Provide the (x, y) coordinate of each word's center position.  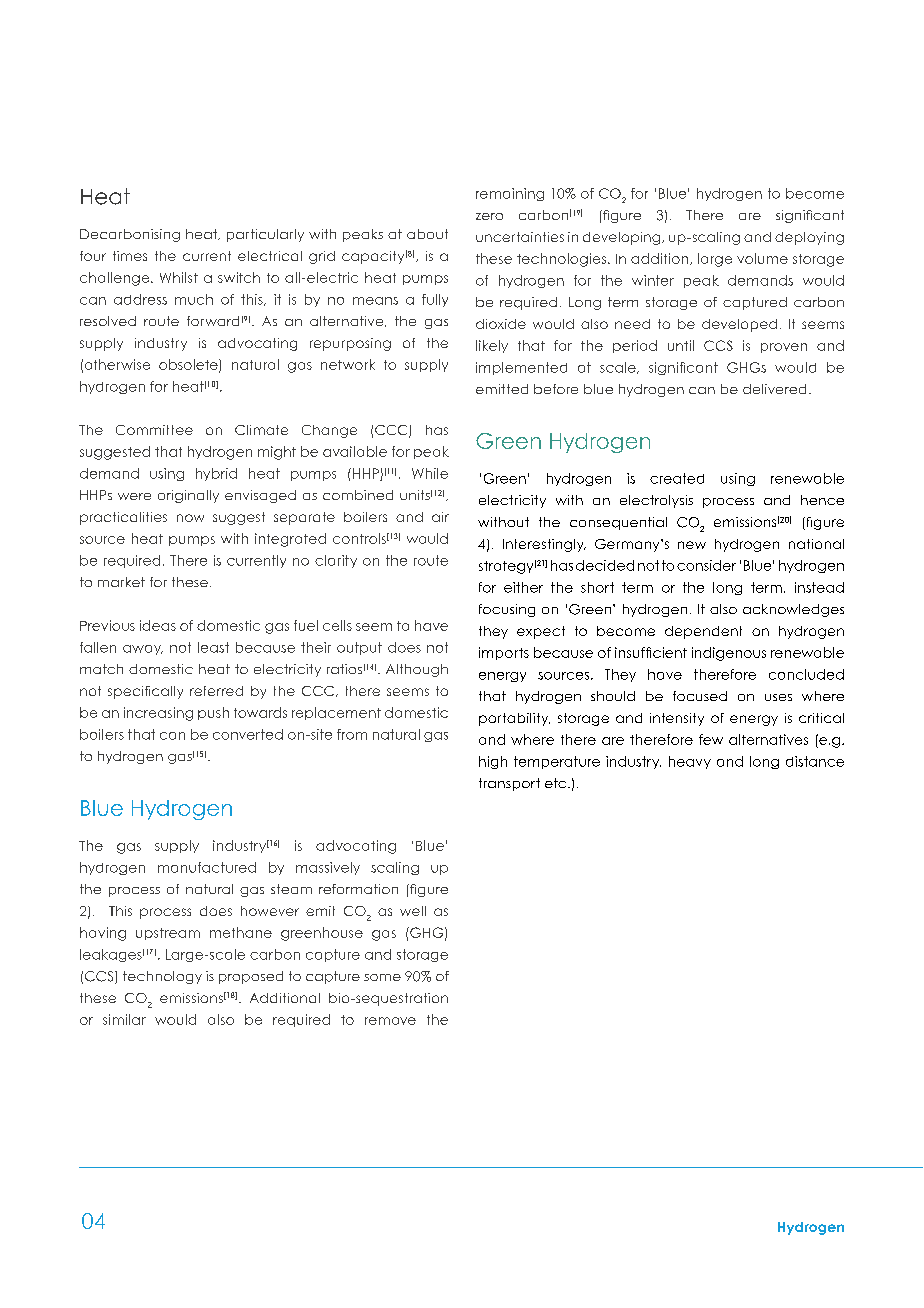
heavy (690, 762)
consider (706, 565)
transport (509, 784)
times (130, 256)
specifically (145, 692)
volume (762, 258)
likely (492, 346)
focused (700, 696)
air (440, 517)
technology (162, 977)
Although (417, 670)
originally (188, 496)
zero (489, 216)
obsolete (189, 365)
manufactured (207, 867)
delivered (774, 389)
